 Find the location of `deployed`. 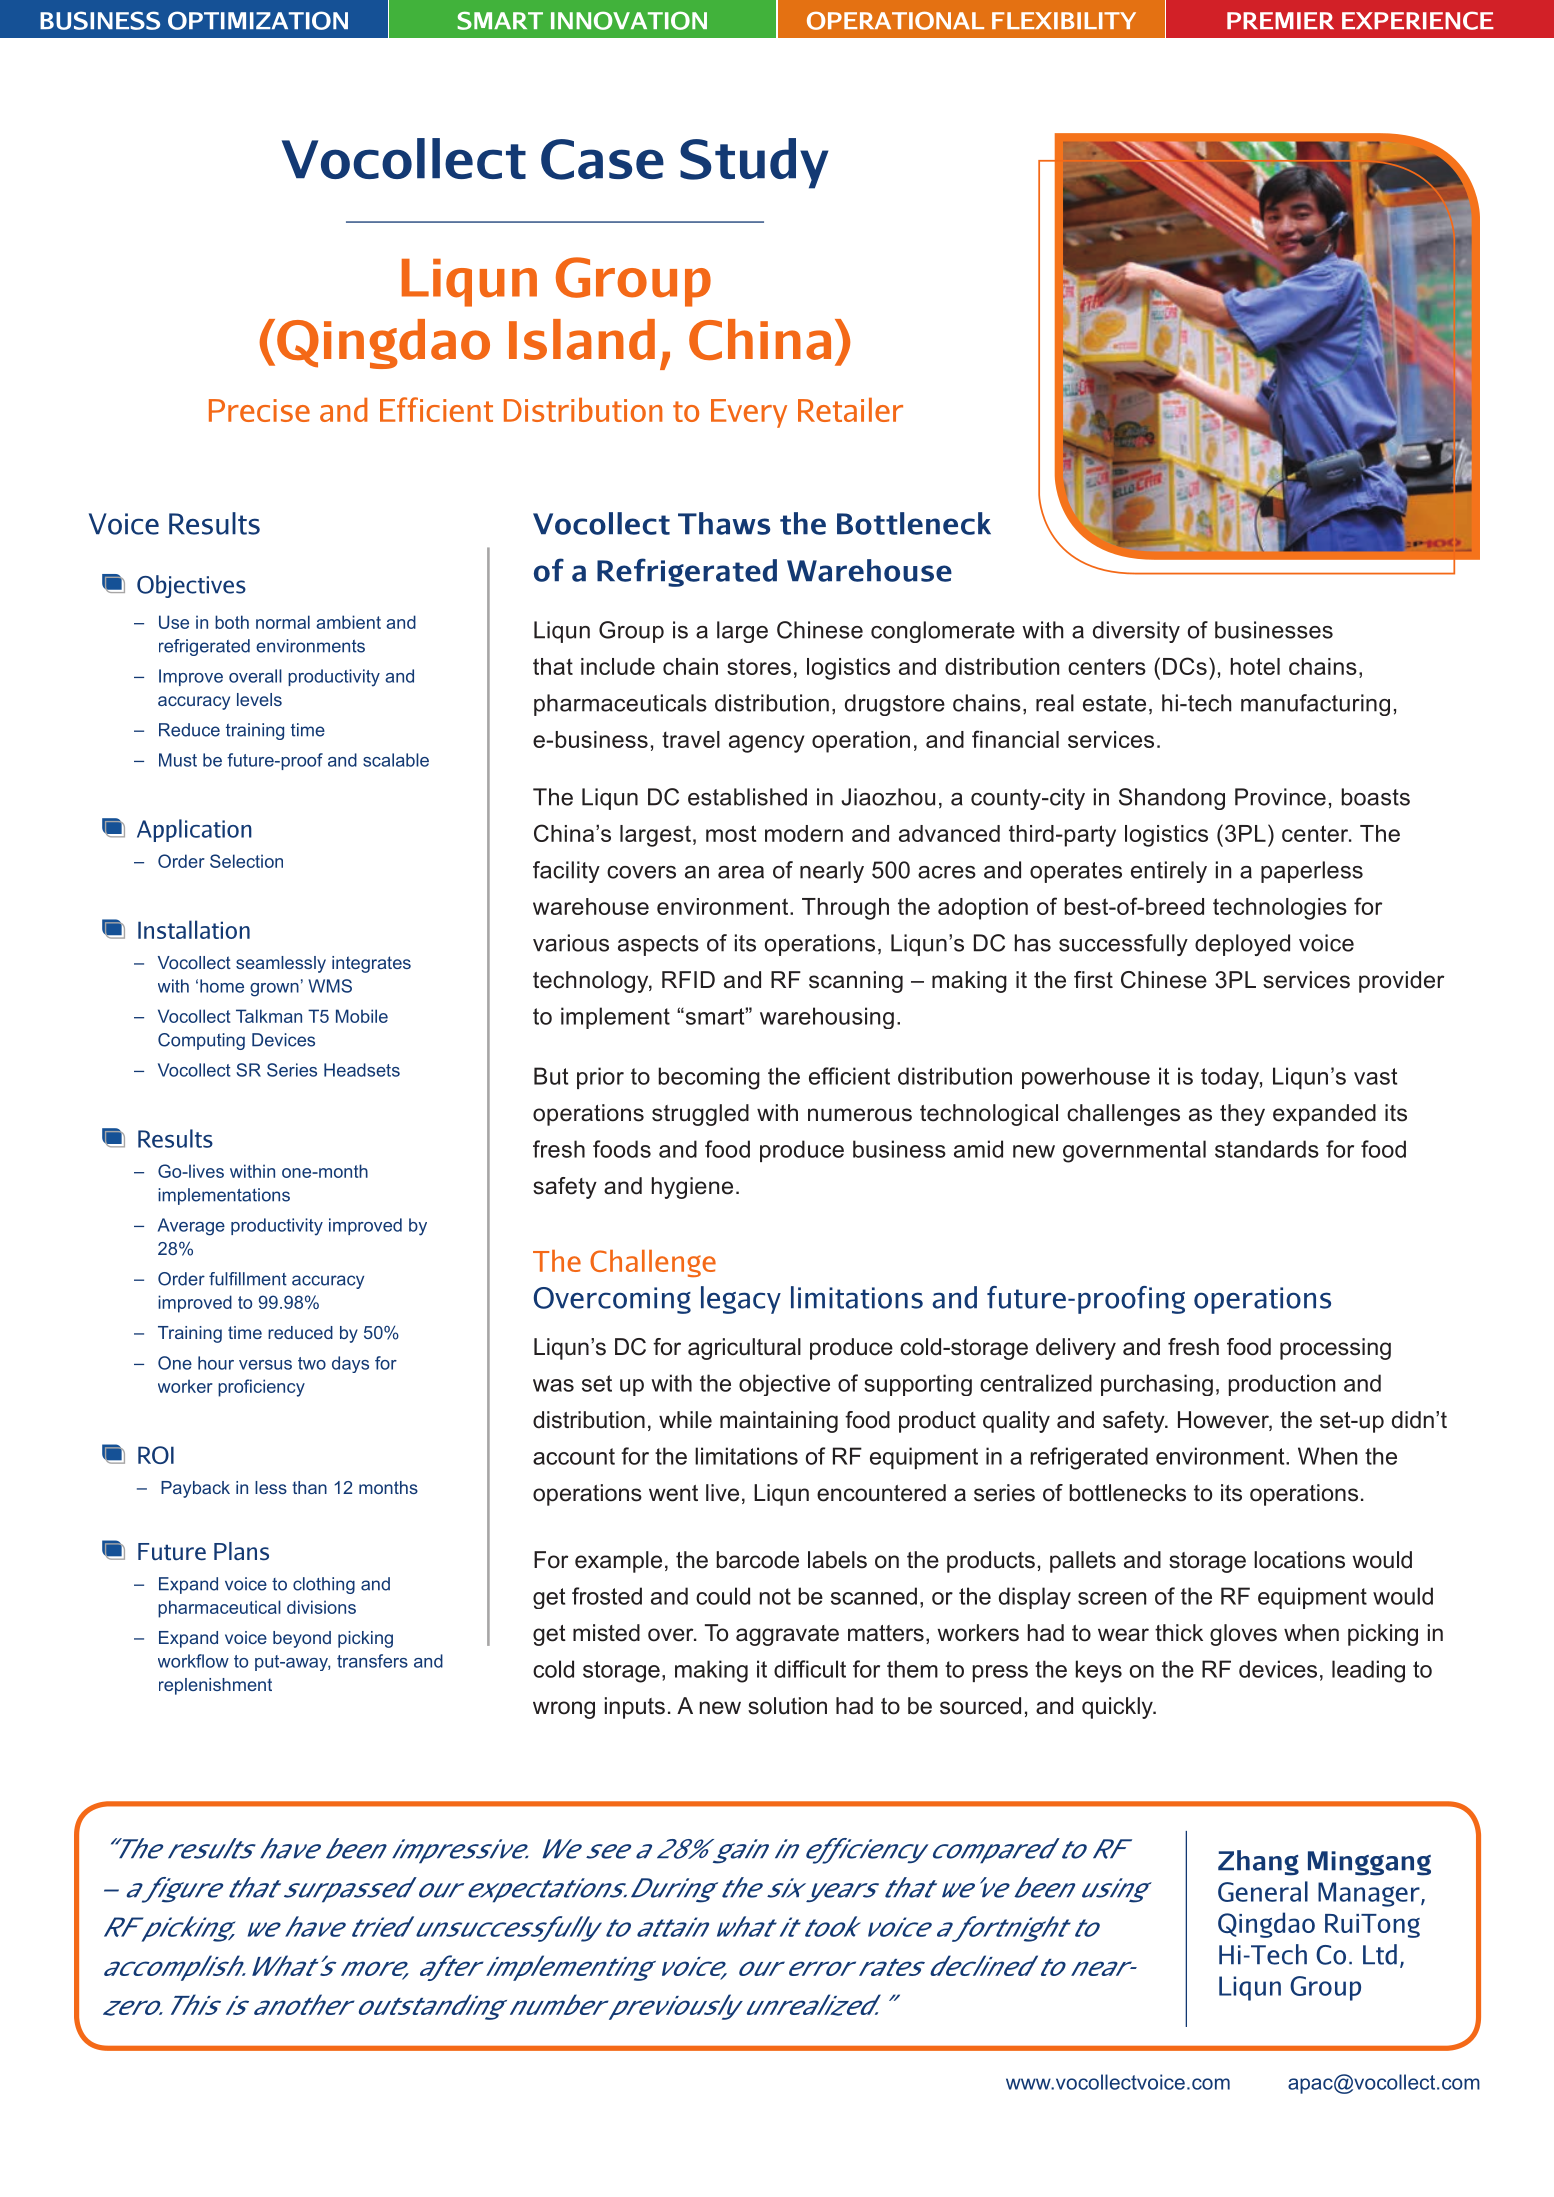

deployed is located at coordinates (1242, 945).
